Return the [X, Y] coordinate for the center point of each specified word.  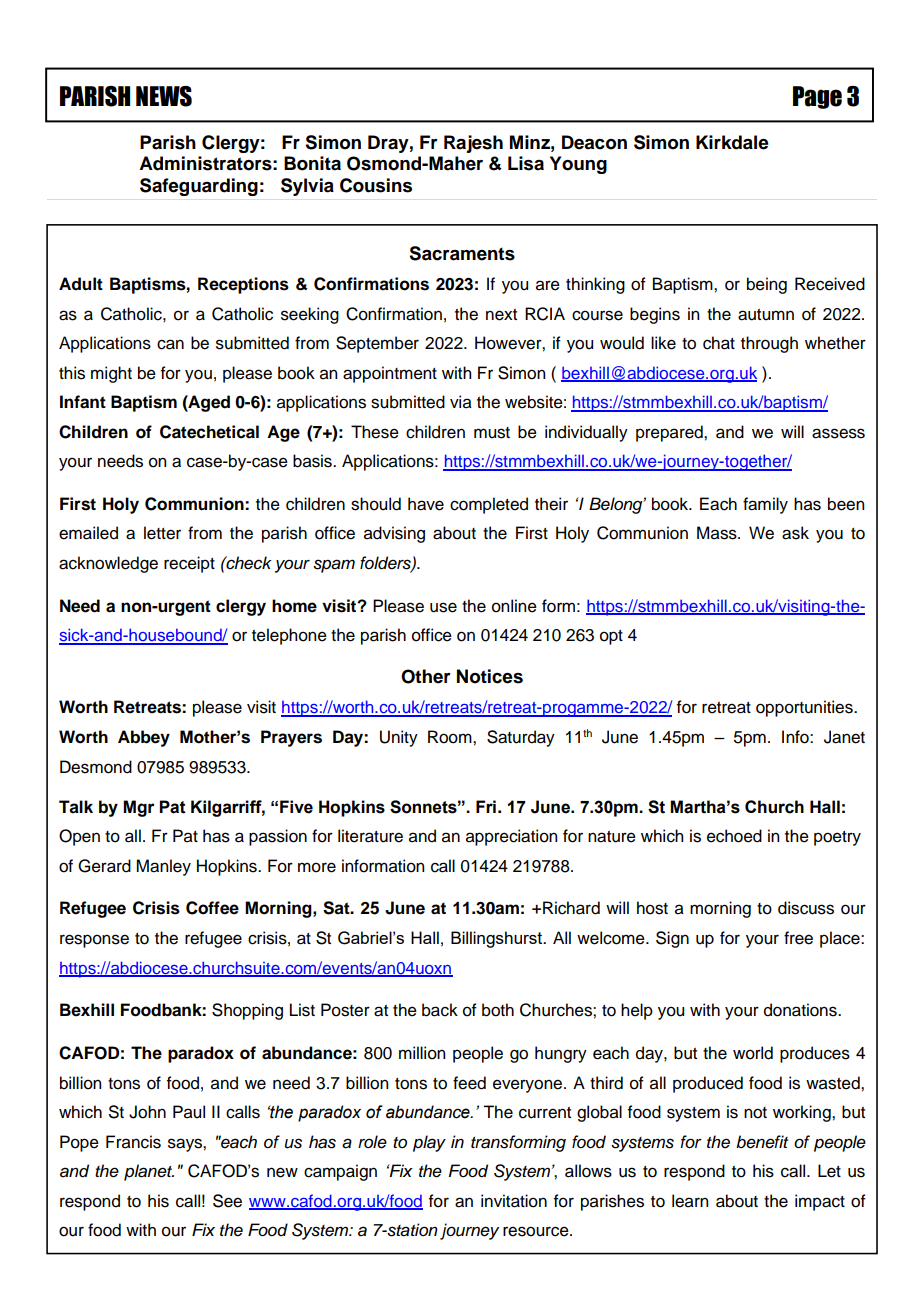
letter [162, 533]
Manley [163, 867]
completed [489, 505]
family [765, 505]
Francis [133, 1142]
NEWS [164, 96]
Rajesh [473, 144]
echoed [734, 836]
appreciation [511, 837]
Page [817, 97]
